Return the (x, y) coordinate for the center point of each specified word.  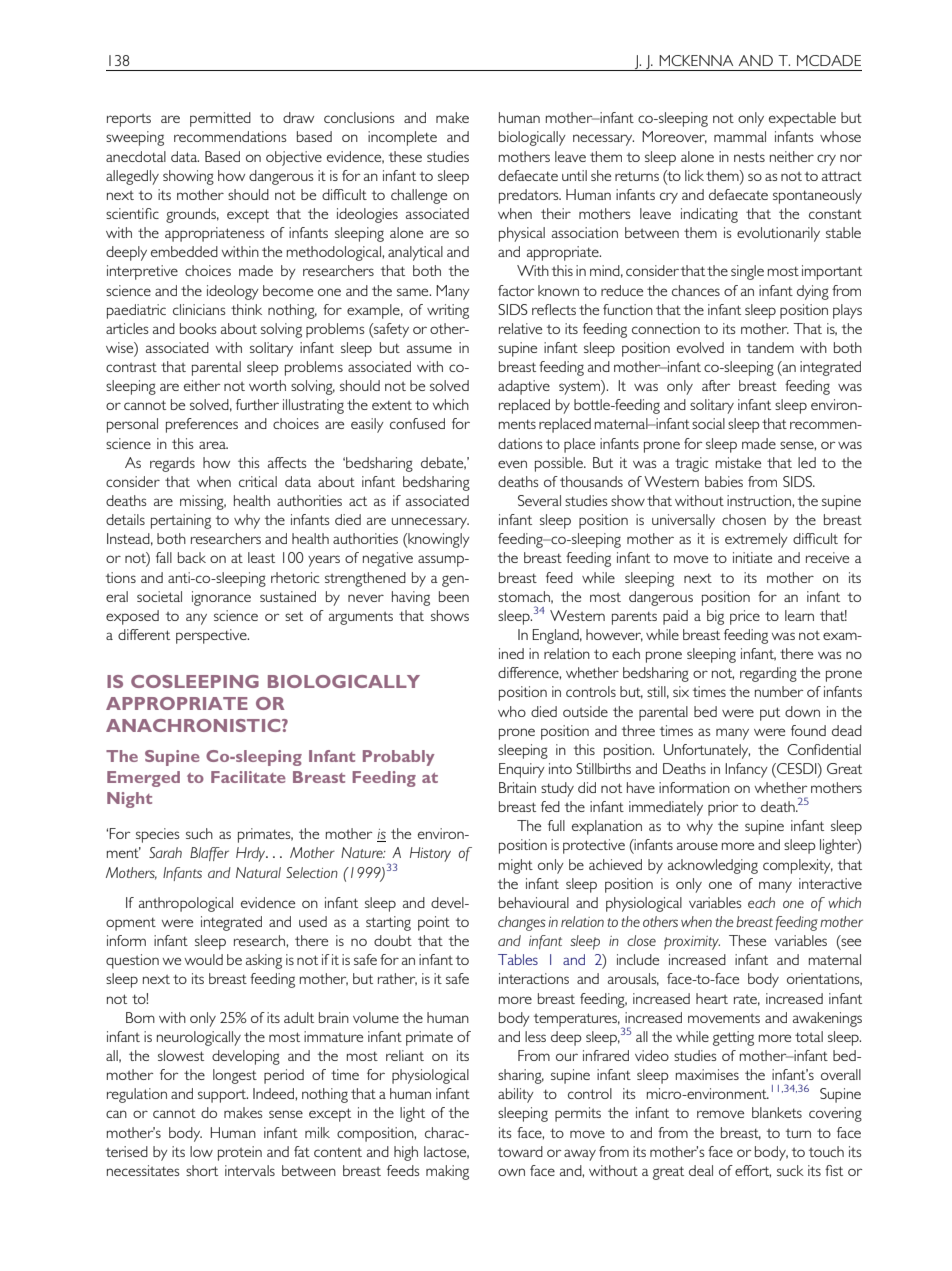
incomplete (402, 138)
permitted (220, 119)
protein (240, 1153)
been (454, 596)
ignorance (221, 598)
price (745, 617)
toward (520, 1151)
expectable (802, 119)
